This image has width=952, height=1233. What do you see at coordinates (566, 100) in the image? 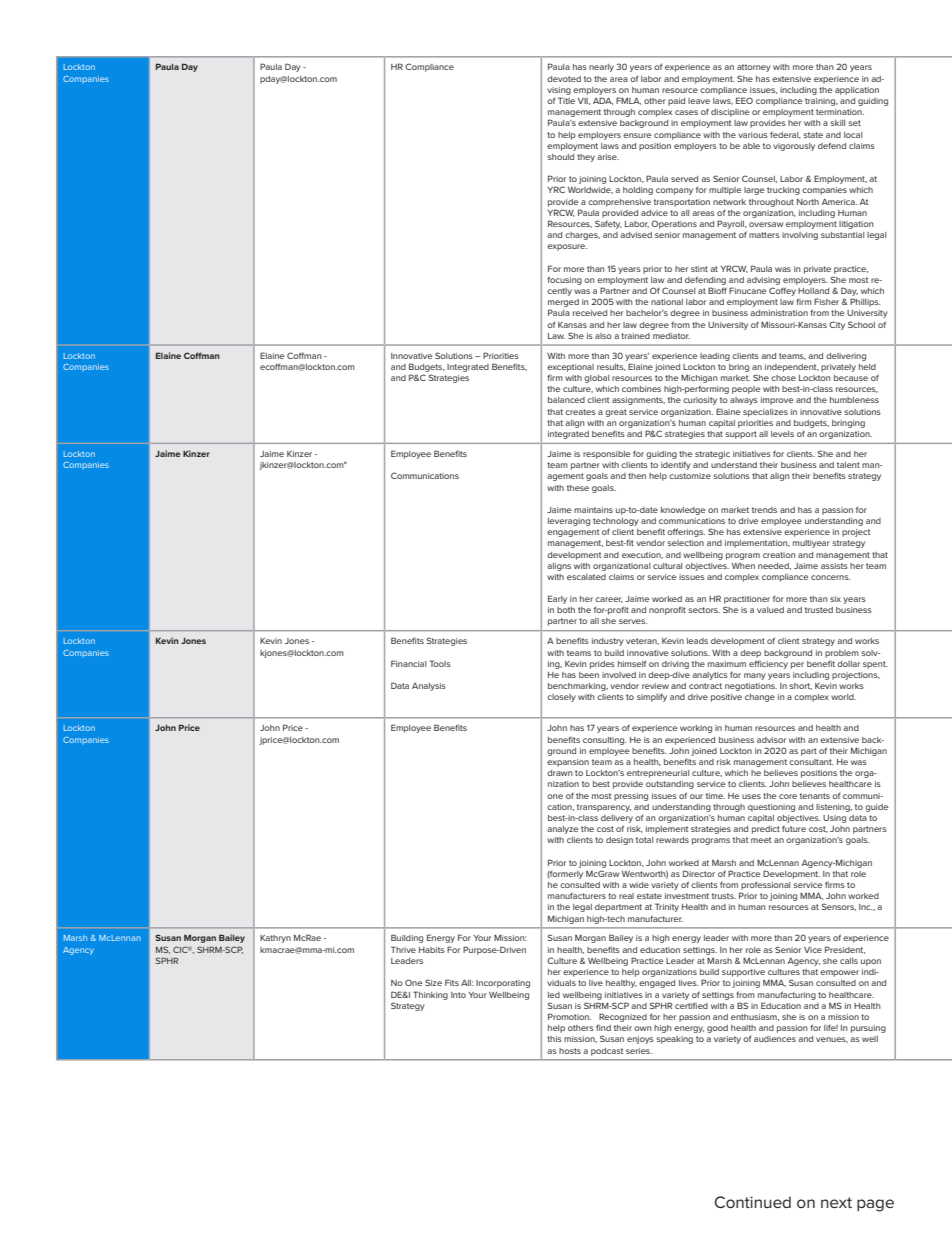
I see `Title` at bounding box center [566, 100].
